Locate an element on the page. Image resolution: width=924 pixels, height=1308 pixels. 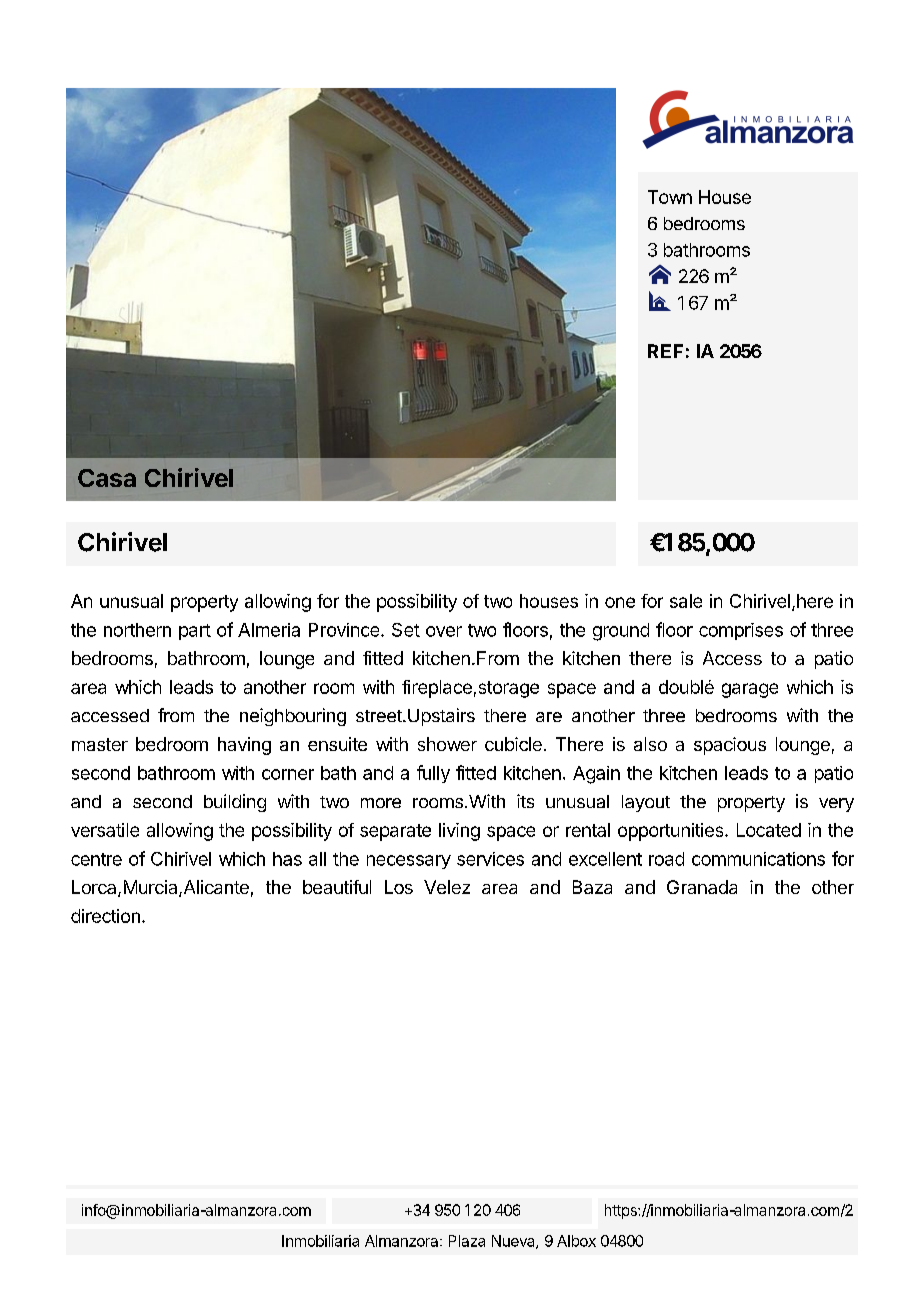
Plaza is located at coordinates (467, 1241).
